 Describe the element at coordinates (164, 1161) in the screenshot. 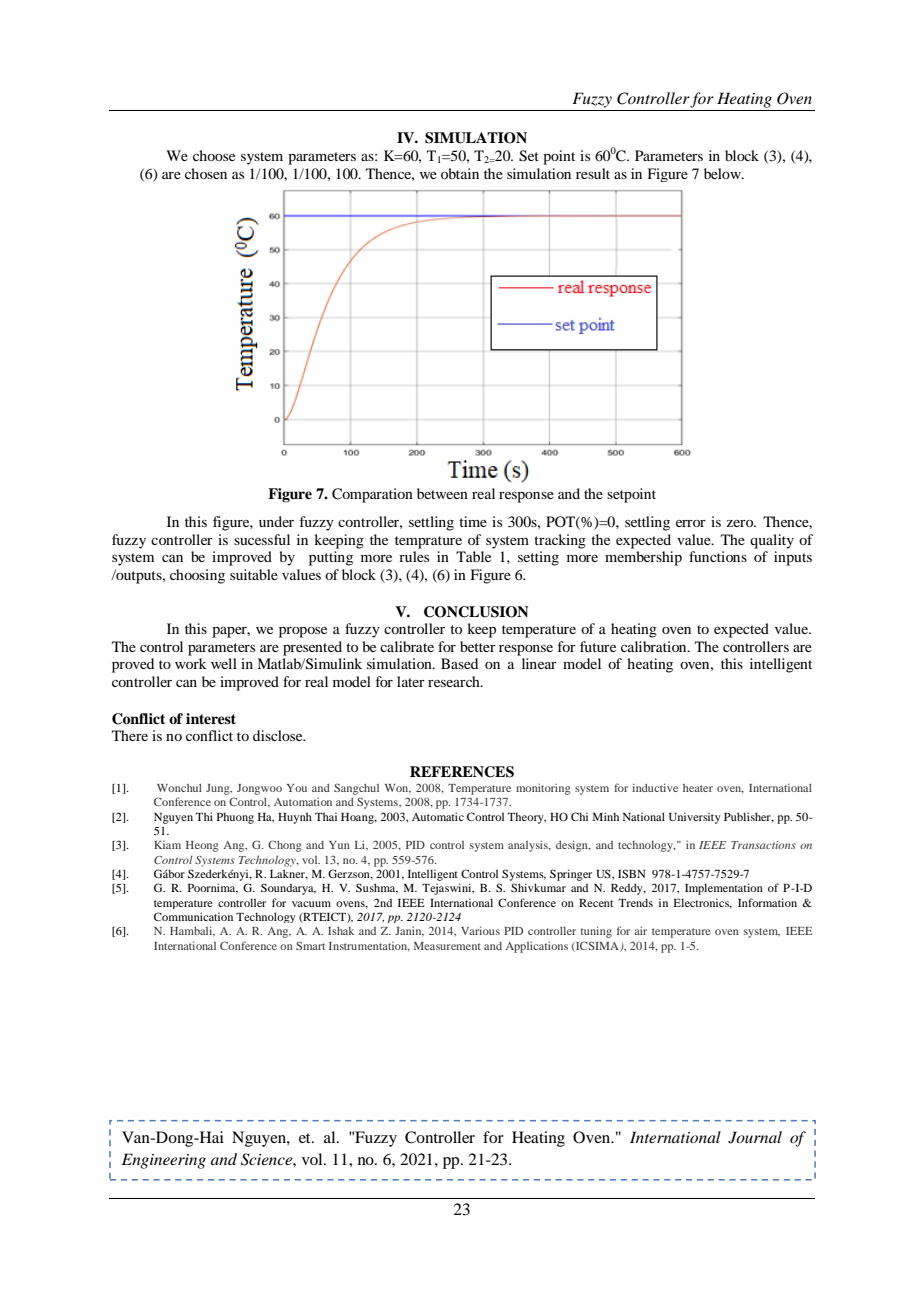

I see `Engineering` at that location.
